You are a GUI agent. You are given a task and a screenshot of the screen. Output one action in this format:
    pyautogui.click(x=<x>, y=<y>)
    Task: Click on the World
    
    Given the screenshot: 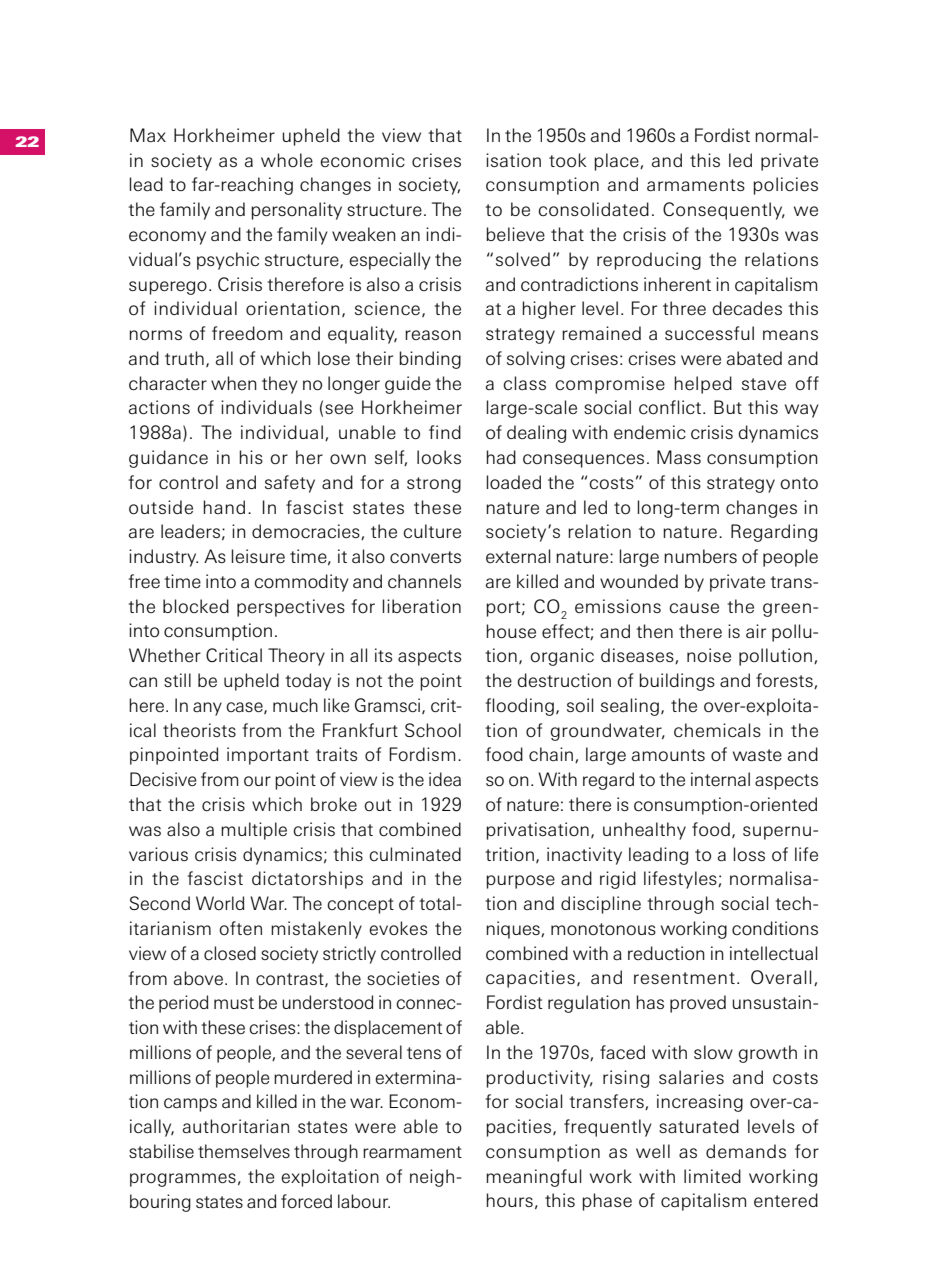 What is the action you would take?
    pyautogui.click(x=220, y=903)
